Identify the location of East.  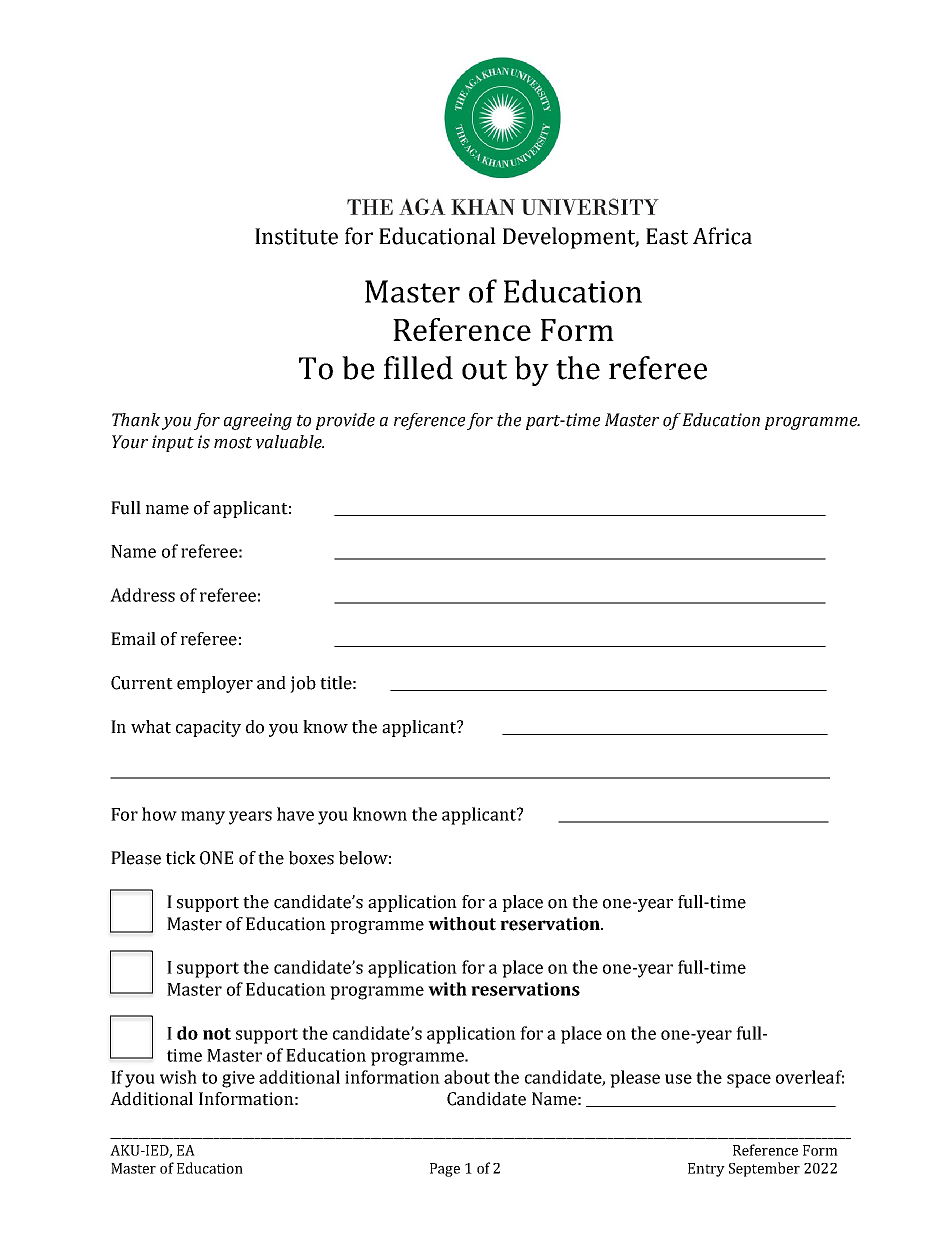
(667, 236).
